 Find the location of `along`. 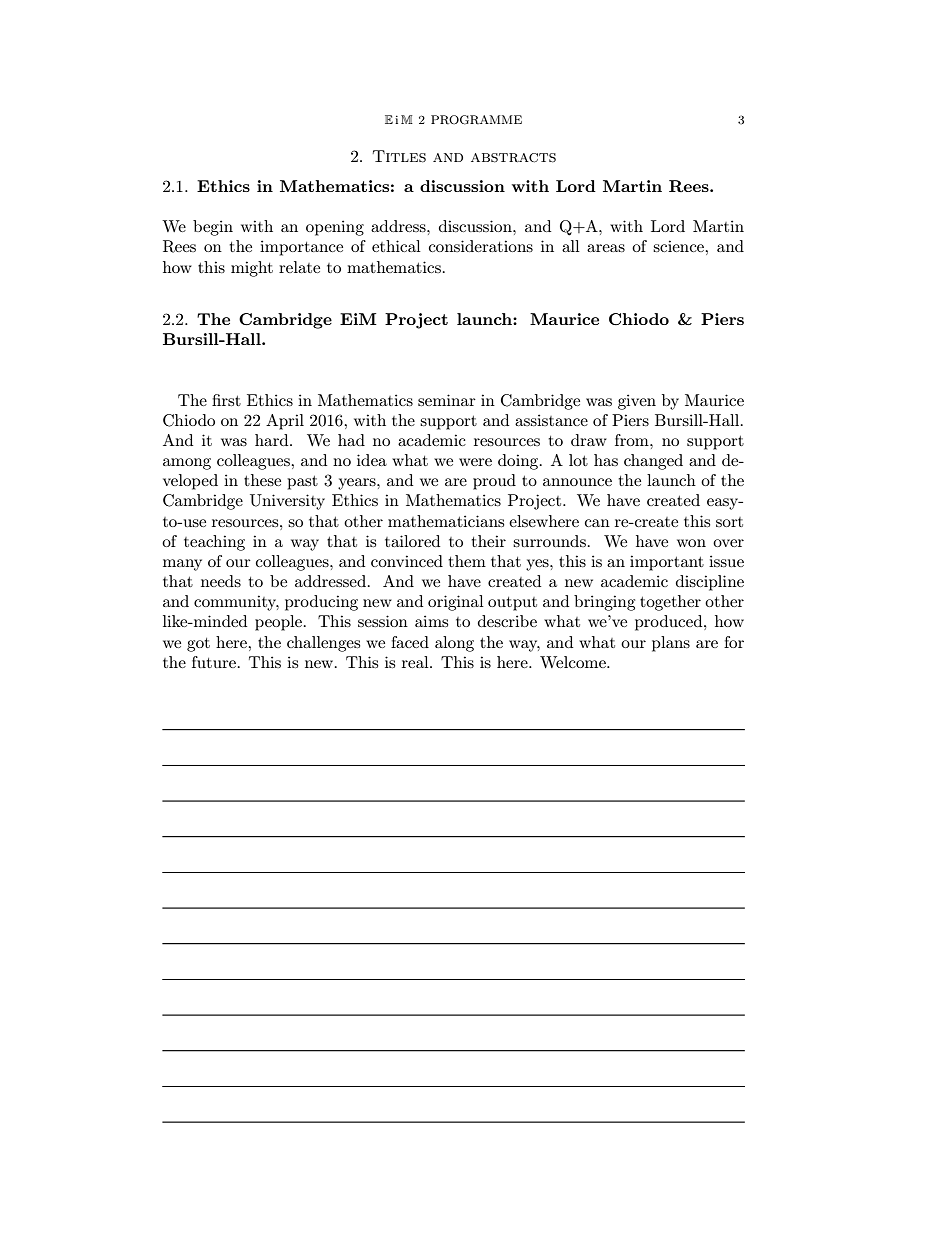

along is located at coordinates (454, 644).
